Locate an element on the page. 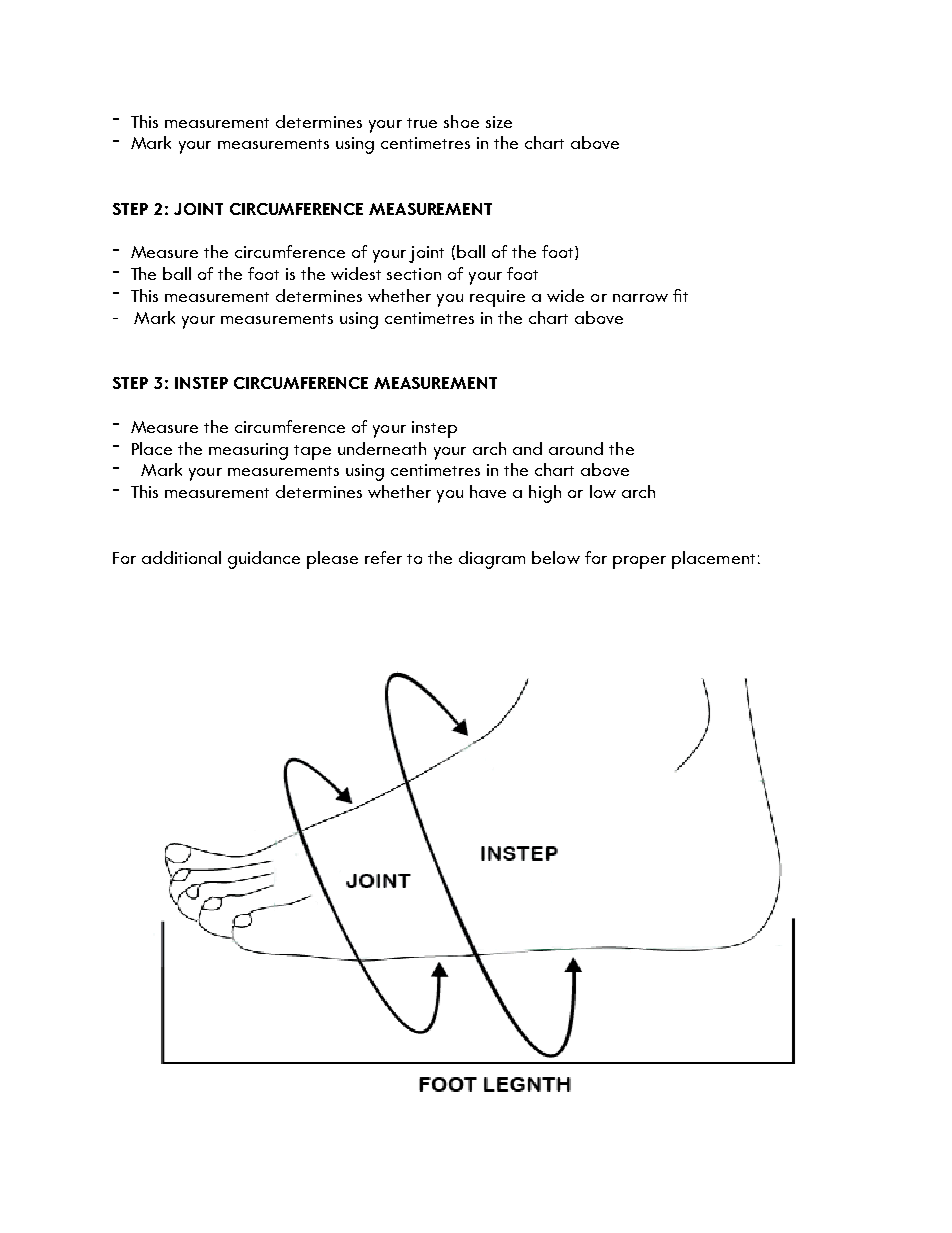 The height and width of the document is (1233, 952). size is located at coordinates (499, 122).
